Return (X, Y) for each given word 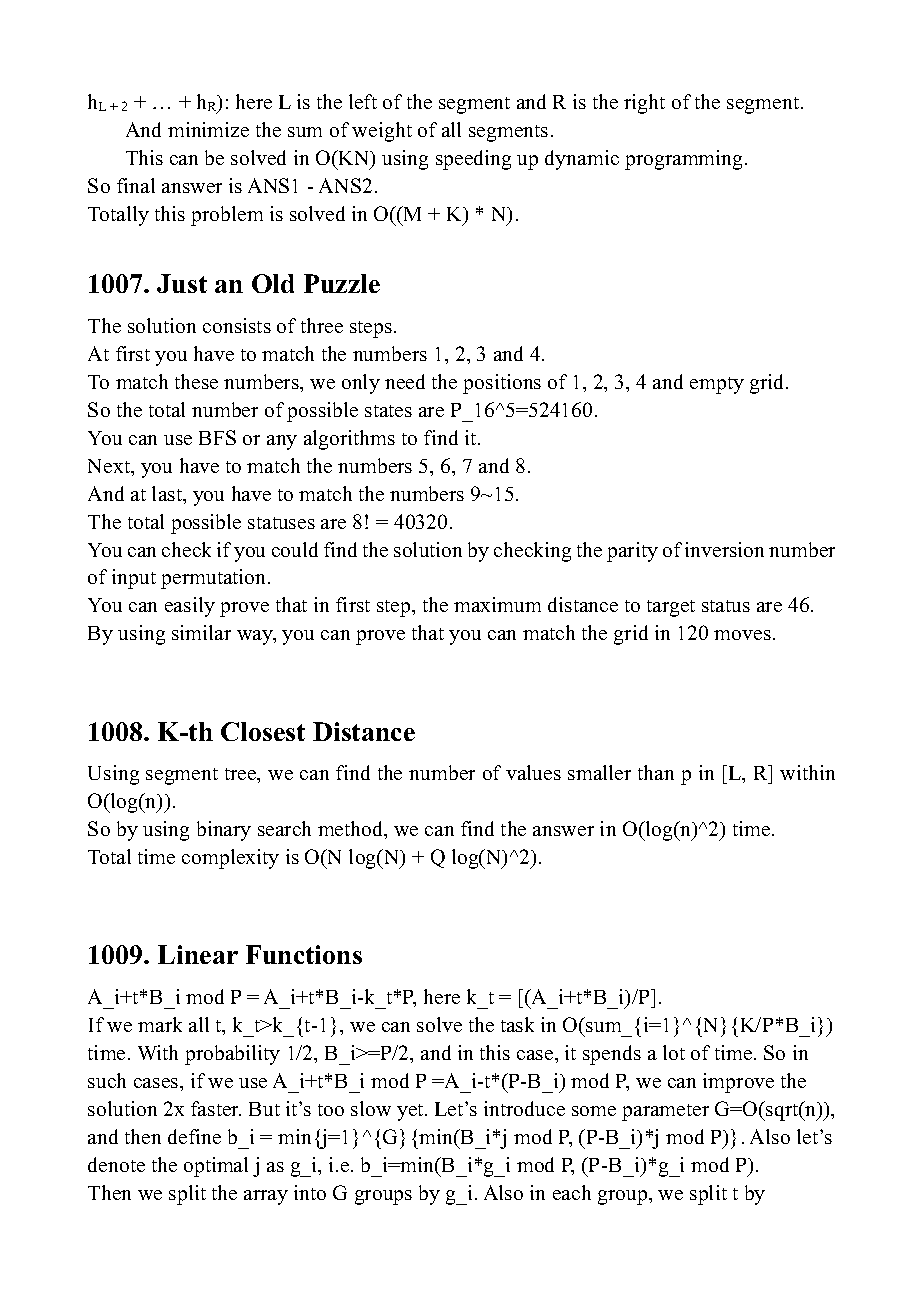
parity (632, 552)
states (388, 411)
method (352, 830)
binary (224, 831)
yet (411, 1112)
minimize (208, 129)
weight (382, 132)
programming (685, 160)
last (168, 495)
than (656, 772)
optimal (216, 1167)
